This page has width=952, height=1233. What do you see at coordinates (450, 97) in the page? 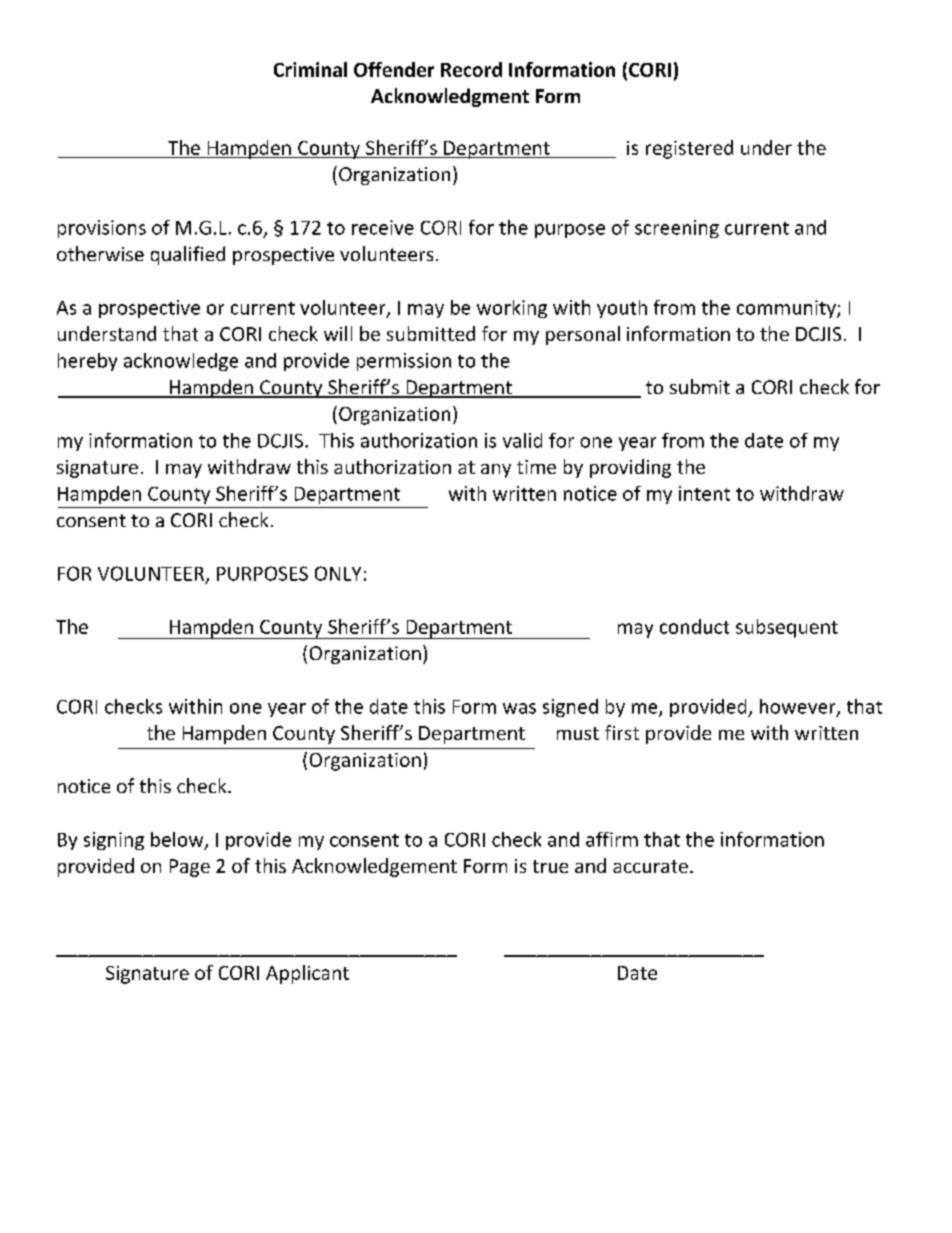
I see `Acknowledgment` at bounding box center [450, 97].
